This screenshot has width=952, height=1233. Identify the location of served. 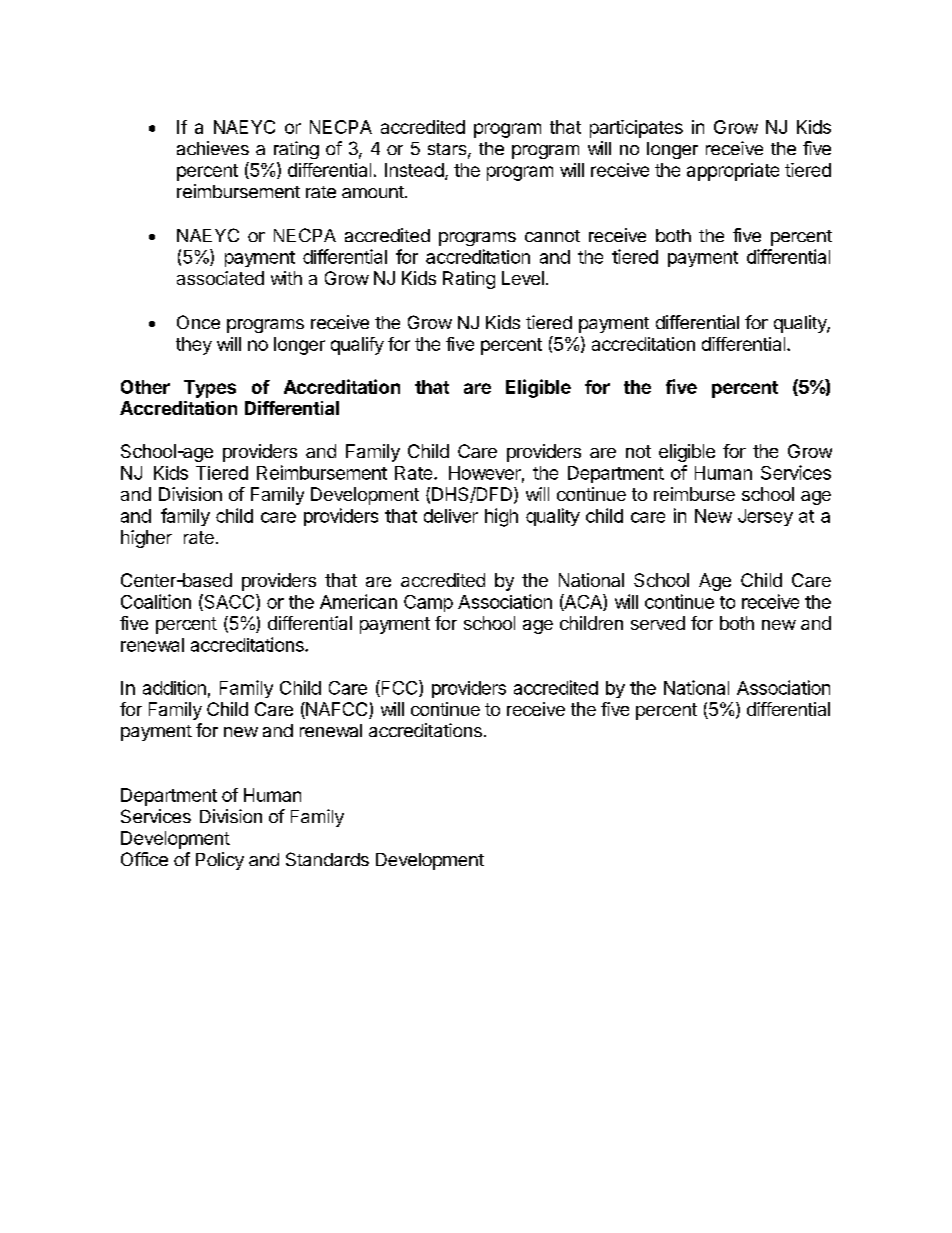
(658, 623).
